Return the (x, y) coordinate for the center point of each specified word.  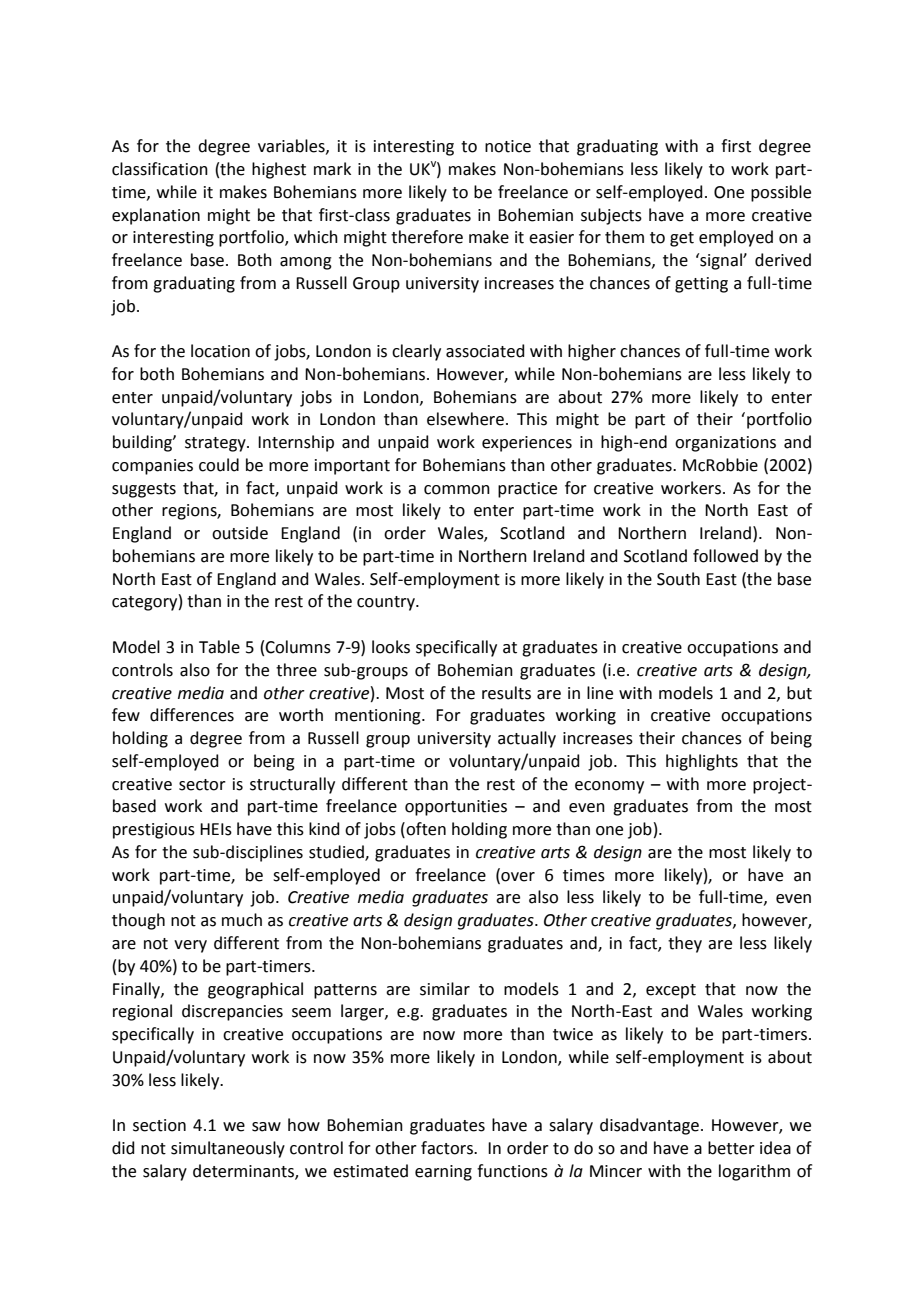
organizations (725, 444)
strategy (216, 444)
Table (219, 647)
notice (508, 146)
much (242, 920)
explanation (156, 216)
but (799, 693)
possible (781, 193)
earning (443, 1173)
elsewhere (465, 419)
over (517, 876)
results (506, 693)
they (685, 944)
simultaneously (228, 1149)
